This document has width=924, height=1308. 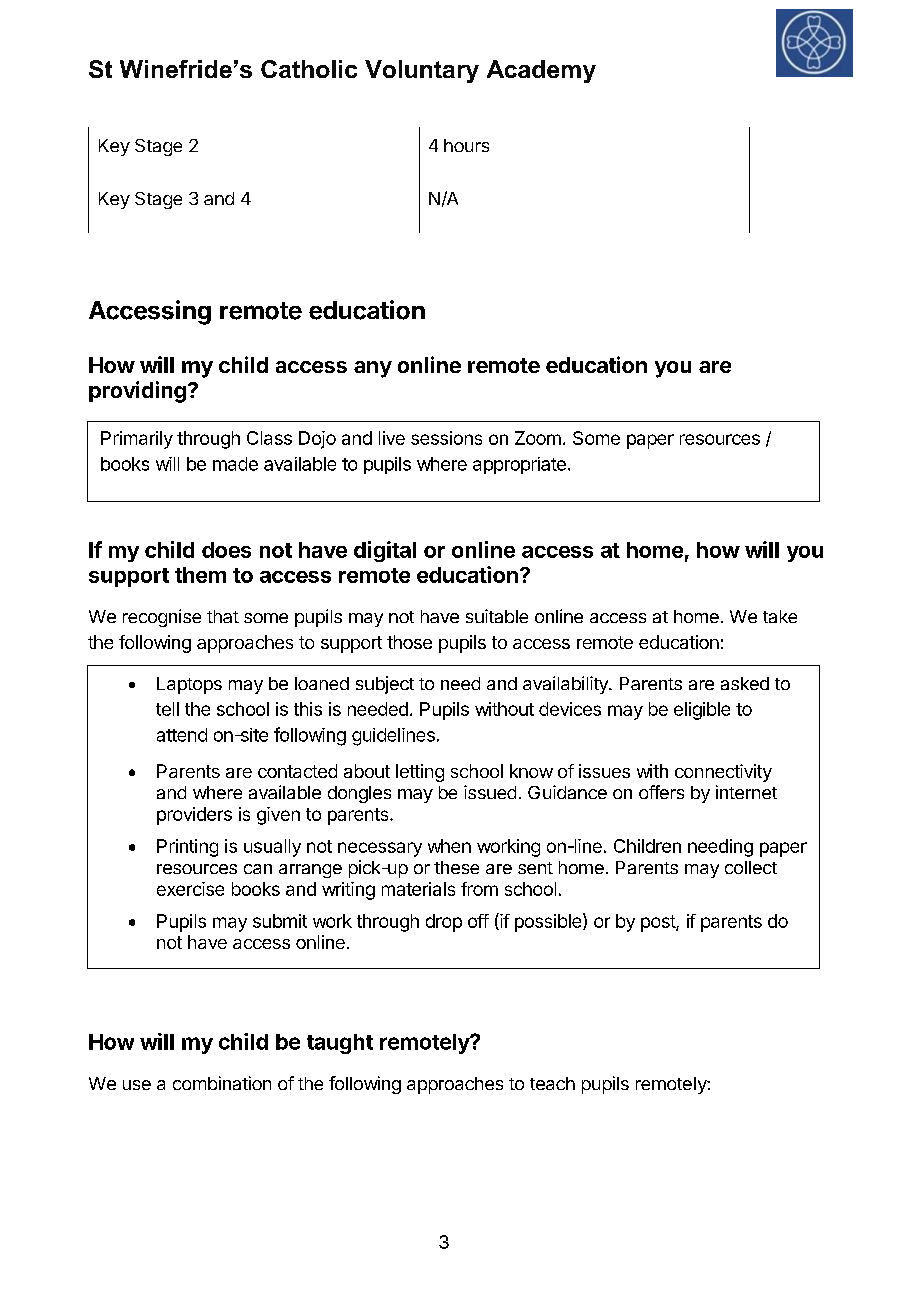 What do you see at coordinates (659, 923) in the document?
I see `post` at bounding box center [659, 923].
